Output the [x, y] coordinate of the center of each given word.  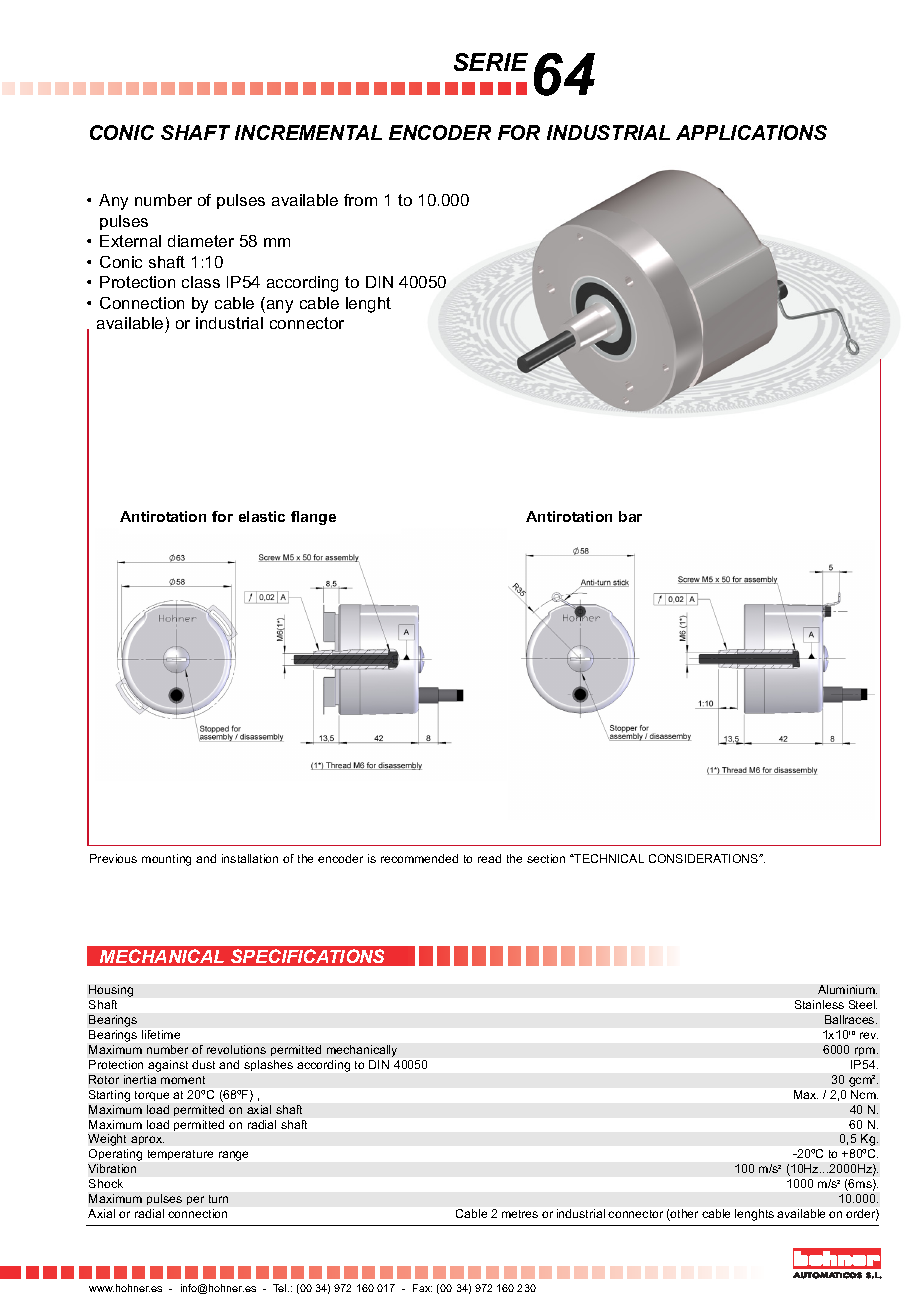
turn [218, 1199]
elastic [262, 516]
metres [520, 1214]
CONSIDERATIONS [705, 858]
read [489, 858]
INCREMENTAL [308, 132]
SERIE [491, 62]
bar [630, 516]
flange [313, 518]
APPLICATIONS [751, 132]
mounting [166, 860]
